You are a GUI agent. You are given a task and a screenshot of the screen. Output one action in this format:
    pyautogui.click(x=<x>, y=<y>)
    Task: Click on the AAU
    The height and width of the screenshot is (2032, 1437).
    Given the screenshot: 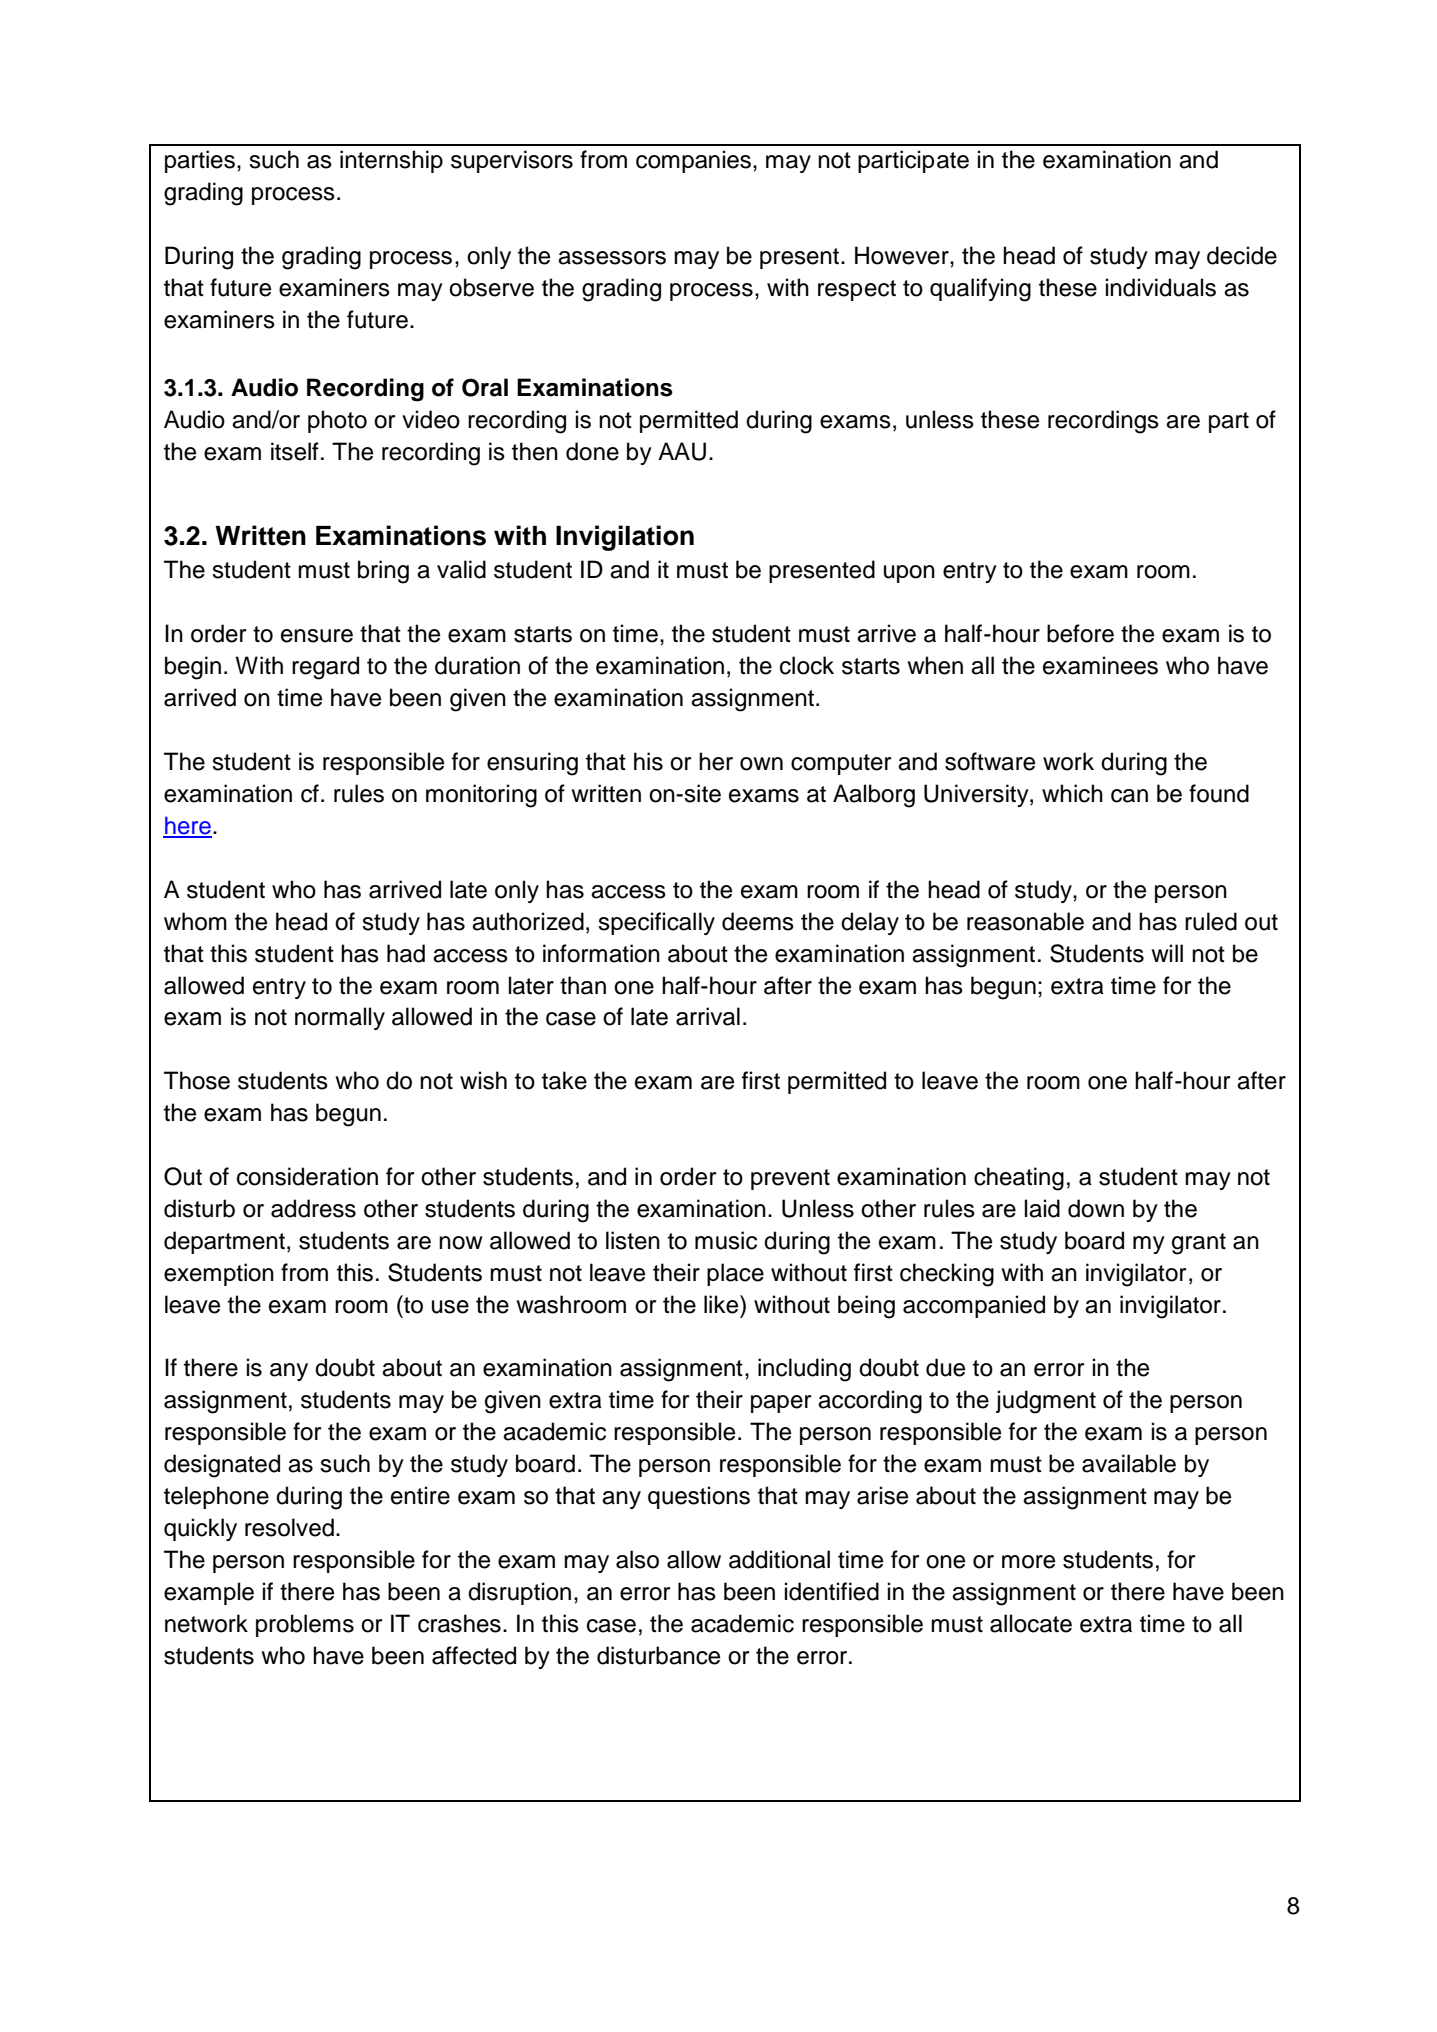 What is the action you would take?
    pyautogui.click(x=682, y=451)
